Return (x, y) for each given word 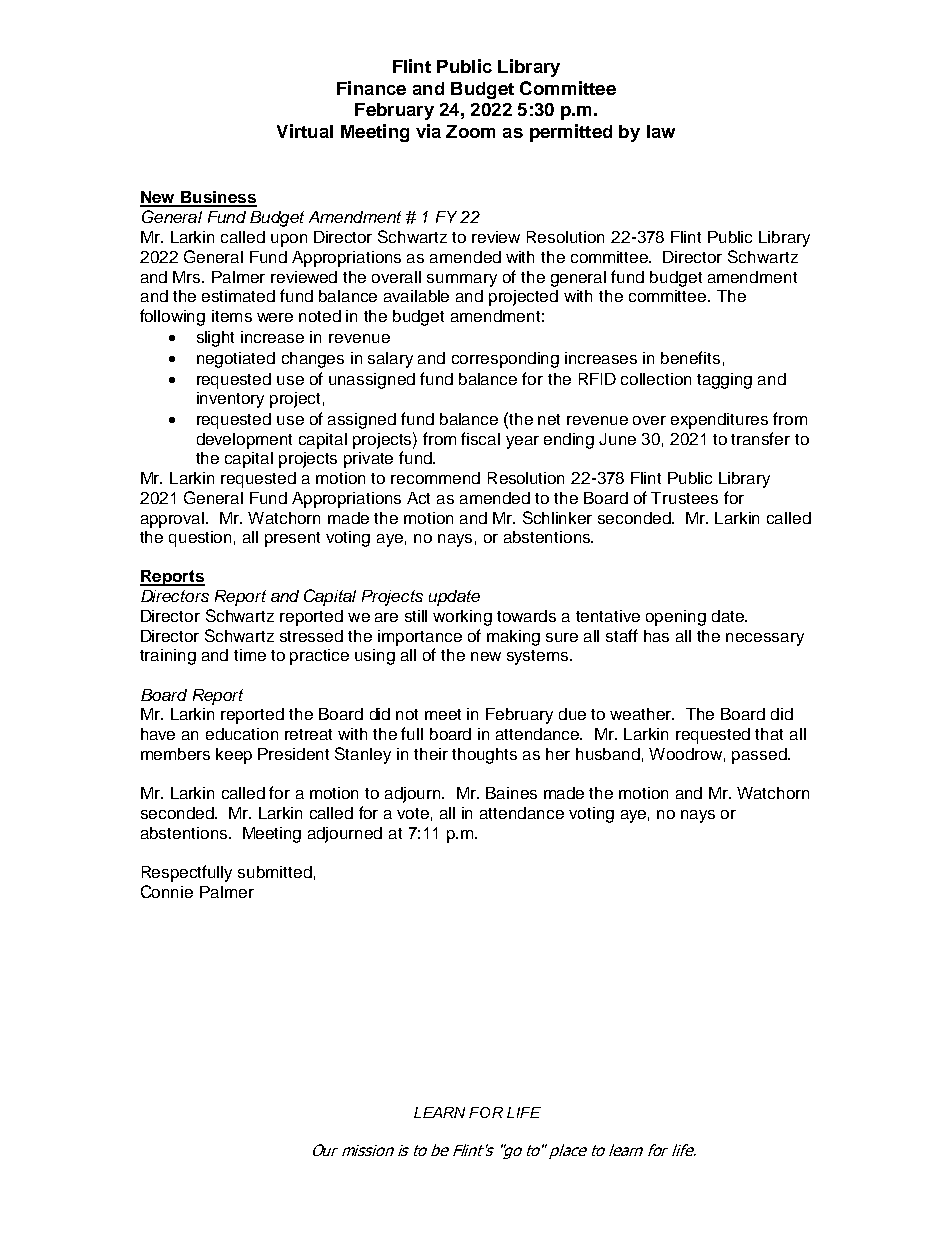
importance (420, 638)
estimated (238, 296)
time (250, 655)
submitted (275, 872)
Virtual (305, 131)
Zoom (470, 131)
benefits (690, 357)
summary (462, 280)
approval (174, 520)
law (661, 131)
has (656, 636)
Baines (511, 793)
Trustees (684, 498)
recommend (435, 478)
